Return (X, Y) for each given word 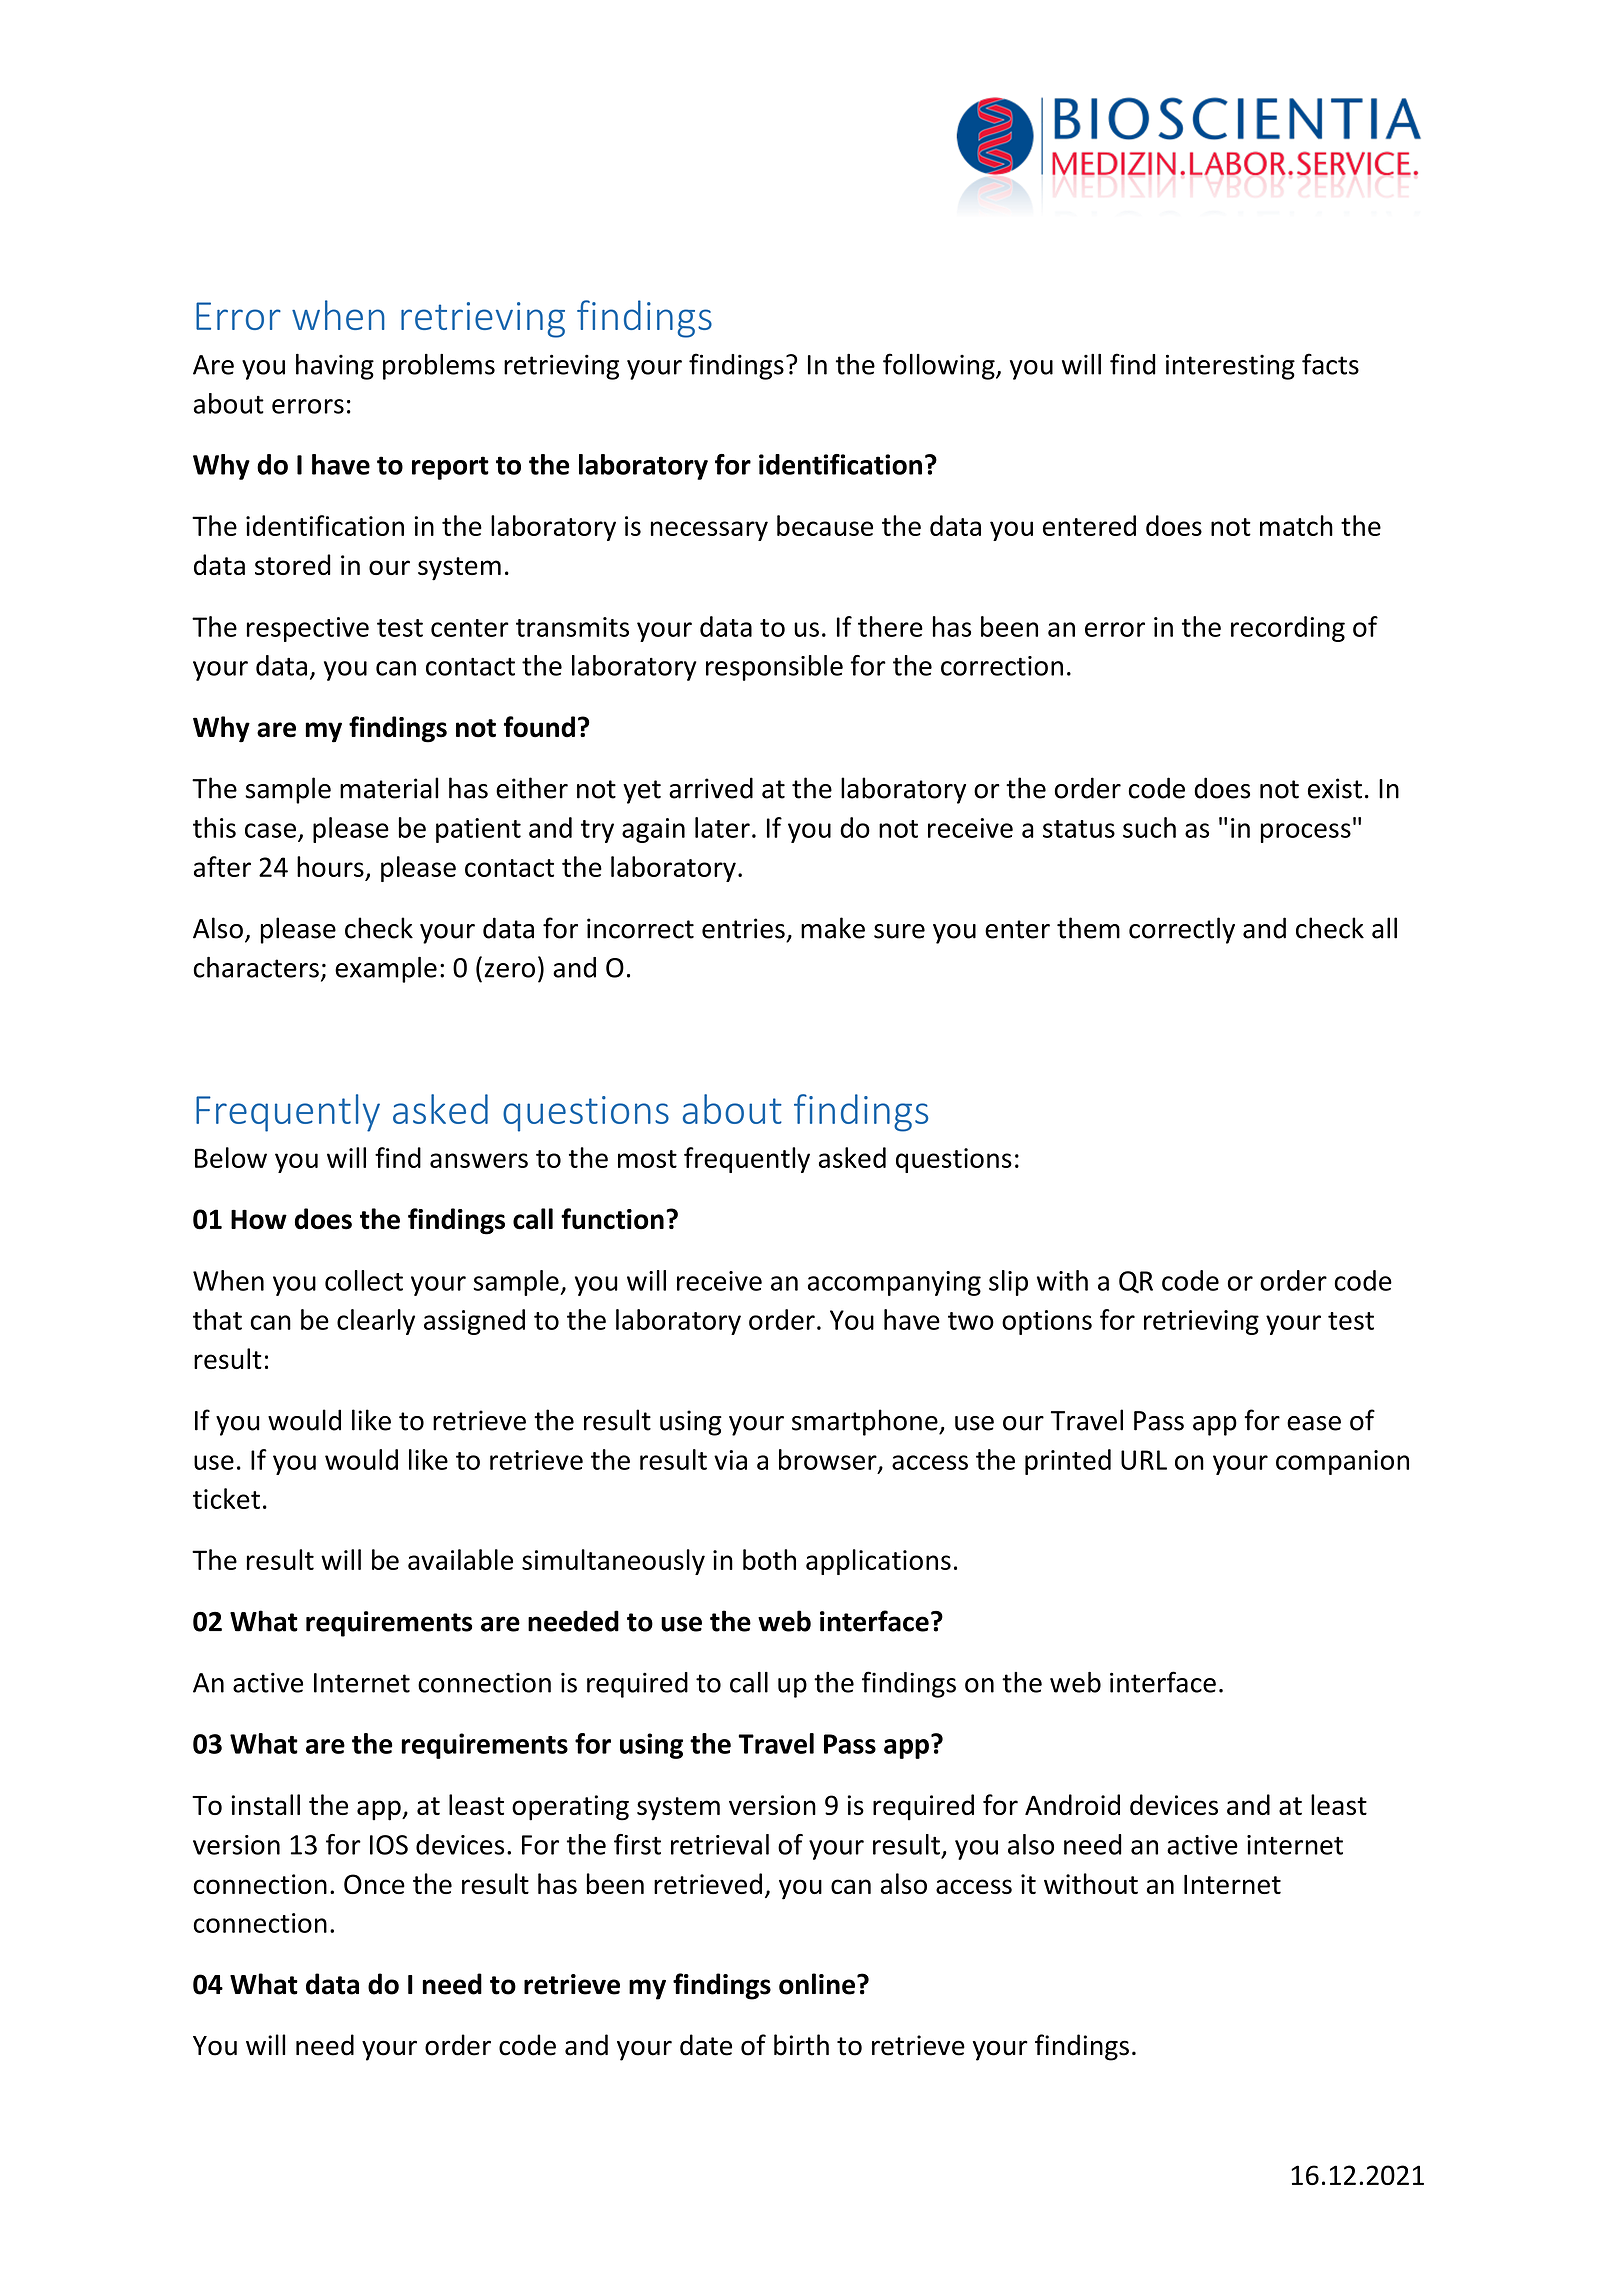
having (335, 366)
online (818, 1984)
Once (374, 1884)
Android (1072, 1804)
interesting (1230, 367)
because (825, 525)
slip (1008, 1283)
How (259, 1219)
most (647, 1159)
